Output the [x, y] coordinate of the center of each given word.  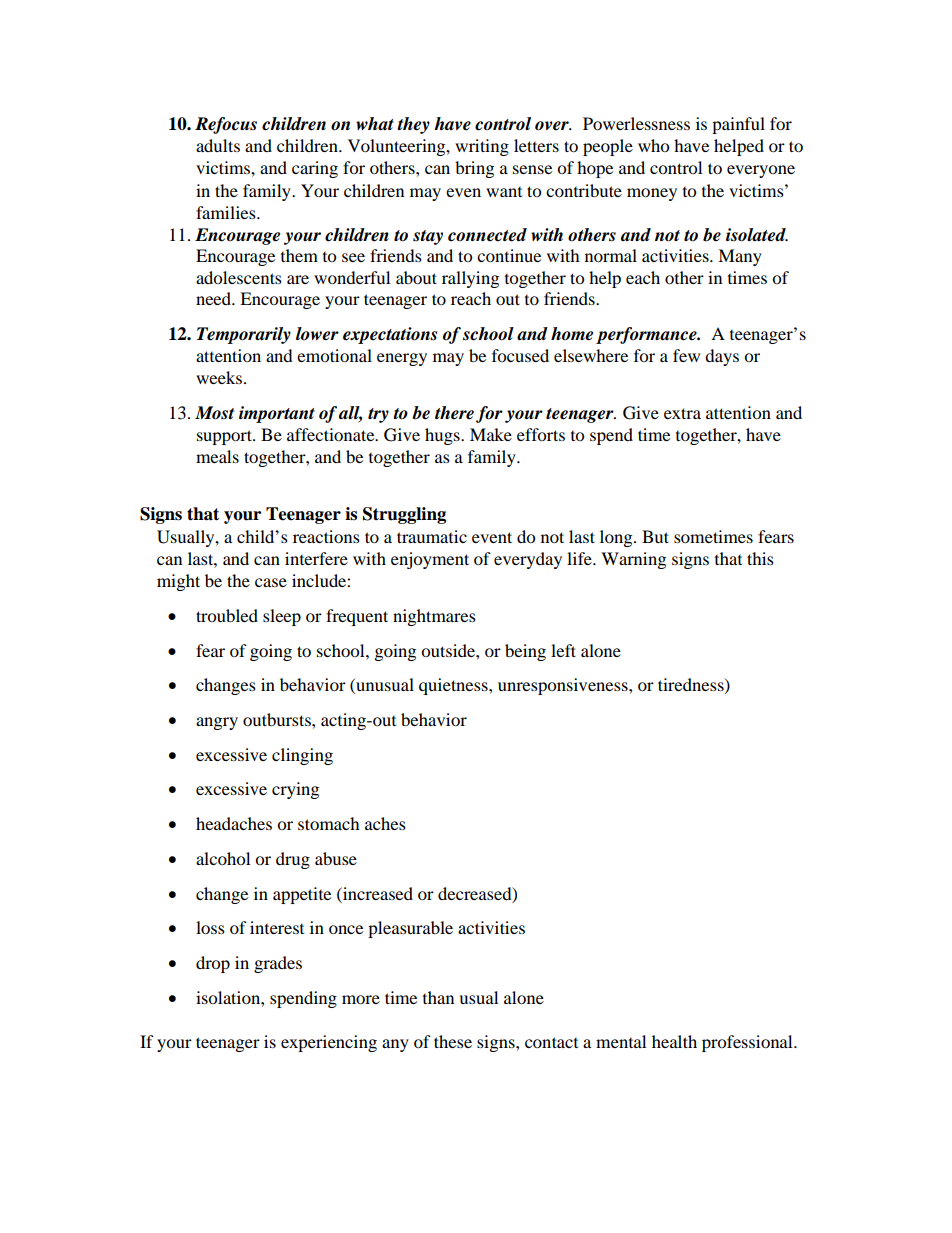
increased [377, 893]
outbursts [278, 719]
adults [218, 145]
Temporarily [244, 335]
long [617, 538]
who [653, 145]
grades [278, 964]
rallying [470, 279]
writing [482, 147]
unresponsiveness [564, 686]
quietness [454, 686]
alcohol [223, 858]
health [674, 1041]
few [686, 355]
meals [217, 456]
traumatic [432, 536]
